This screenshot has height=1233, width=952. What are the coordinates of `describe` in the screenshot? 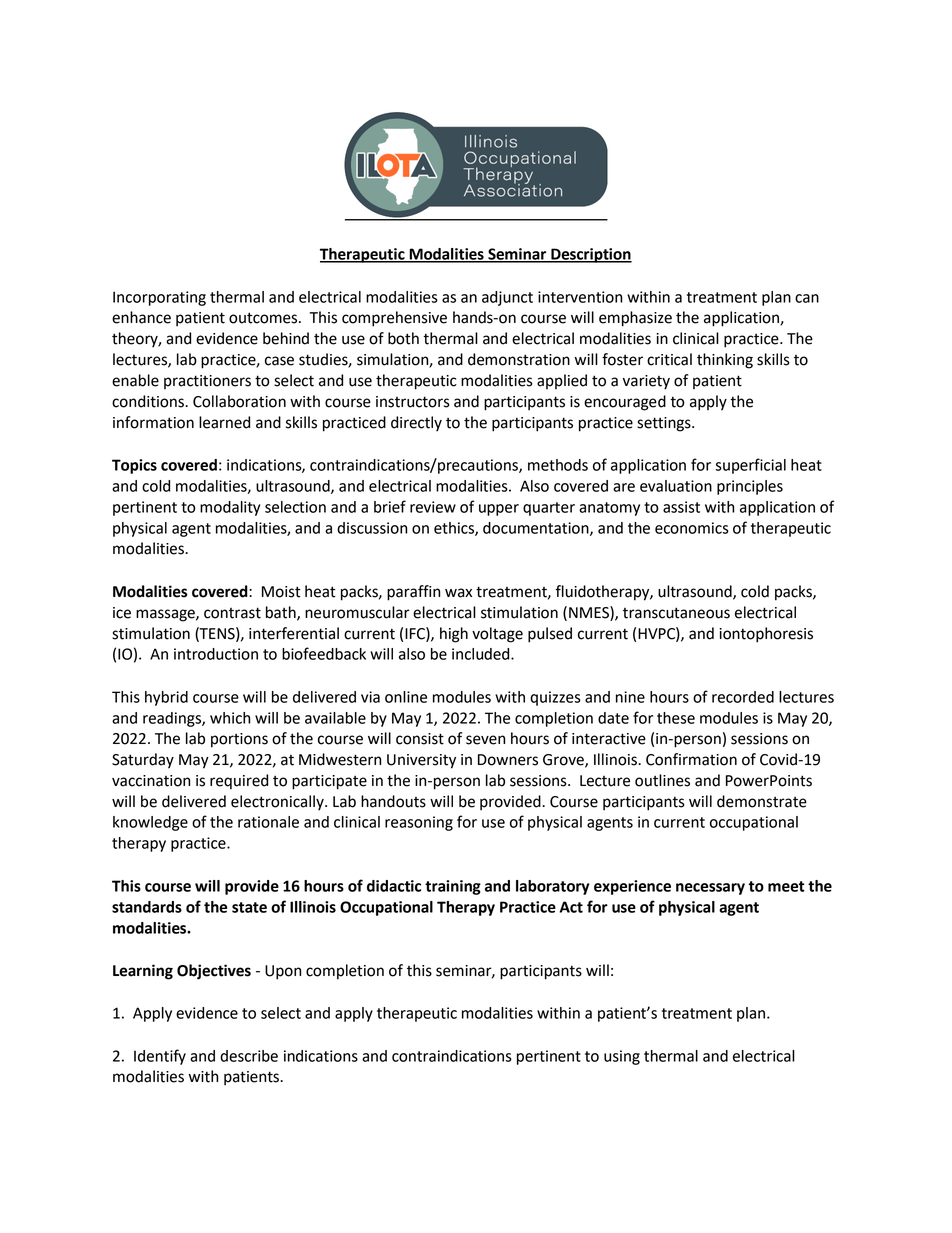 It's located at (249, 1056).
